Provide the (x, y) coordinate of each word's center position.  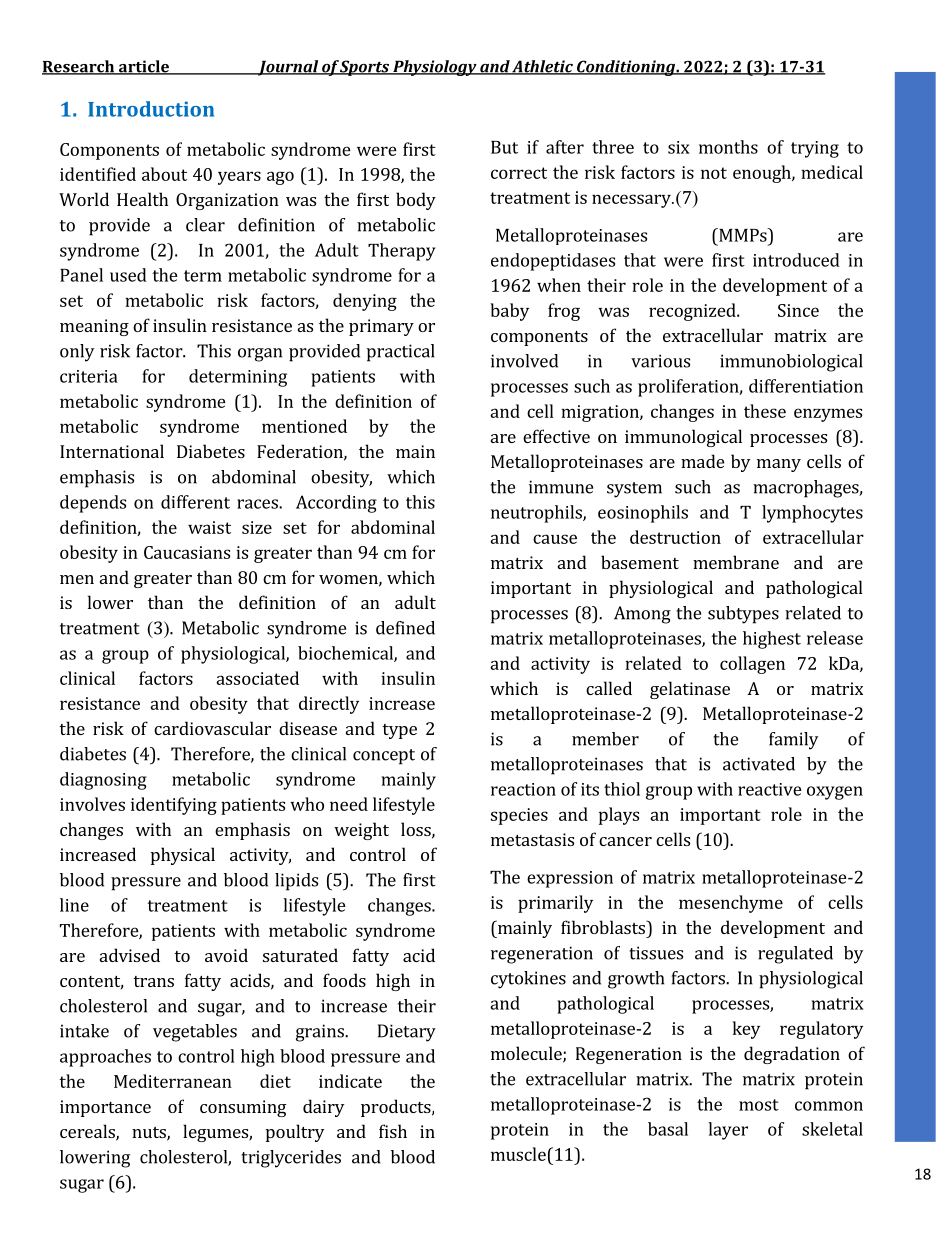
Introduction (151, 109)
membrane (736, 562)
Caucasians (187, 552)
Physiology (435, 68)
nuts (150, 1134)
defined (405, 628)
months (728, 147)
